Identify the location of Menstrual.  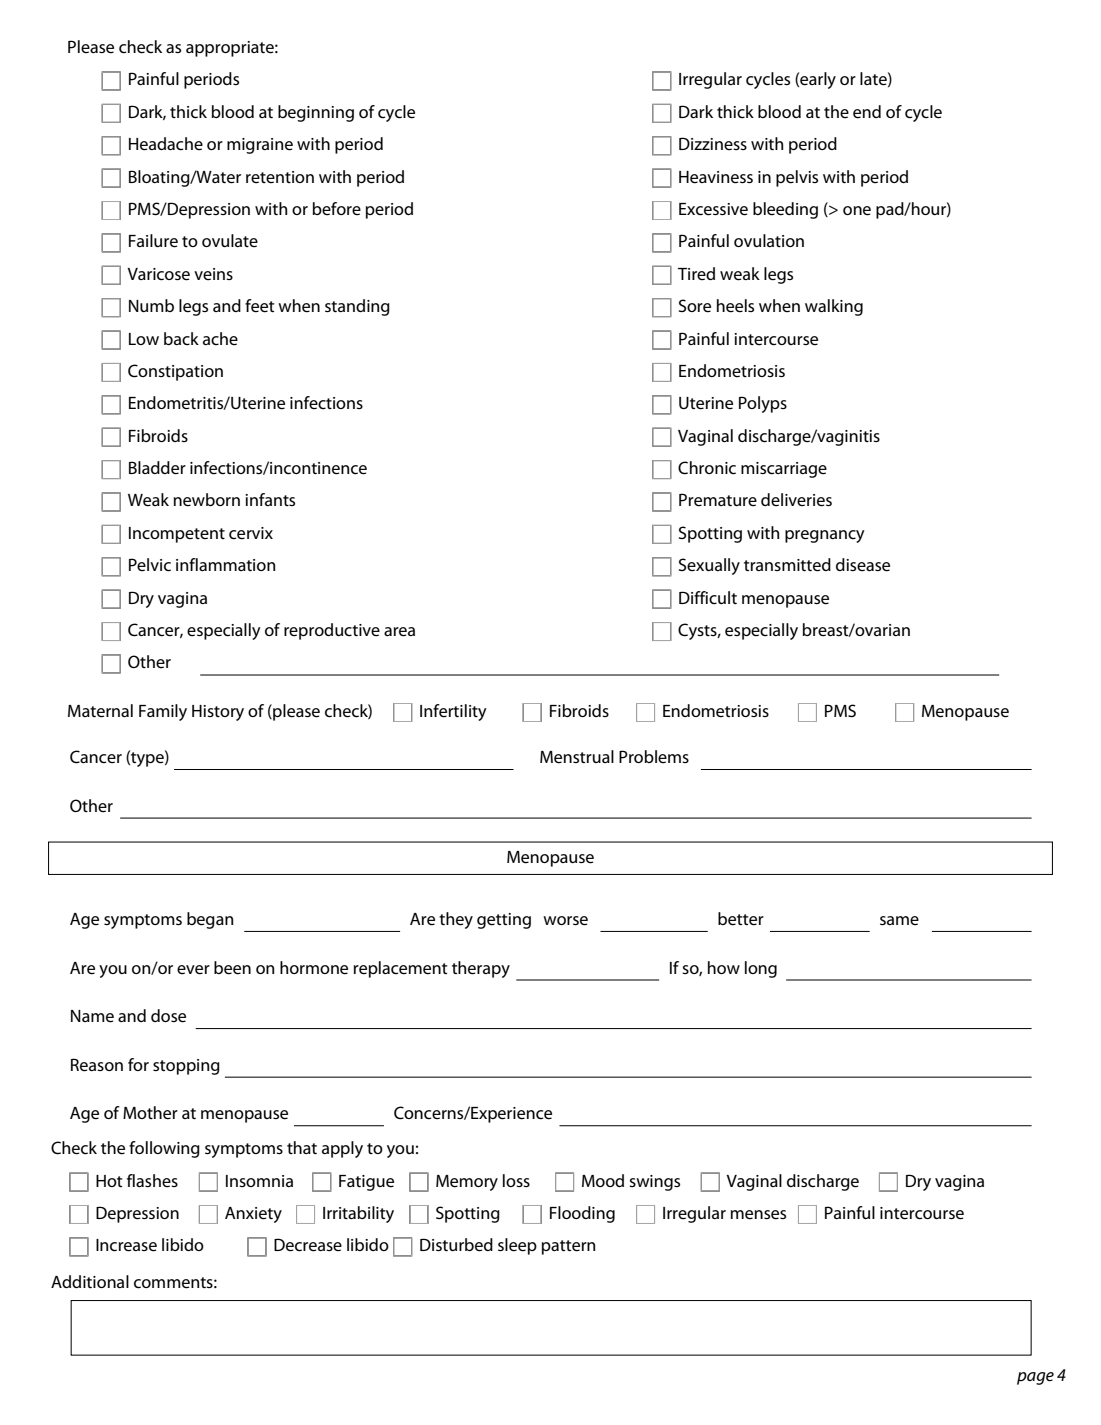
(577, 757).
